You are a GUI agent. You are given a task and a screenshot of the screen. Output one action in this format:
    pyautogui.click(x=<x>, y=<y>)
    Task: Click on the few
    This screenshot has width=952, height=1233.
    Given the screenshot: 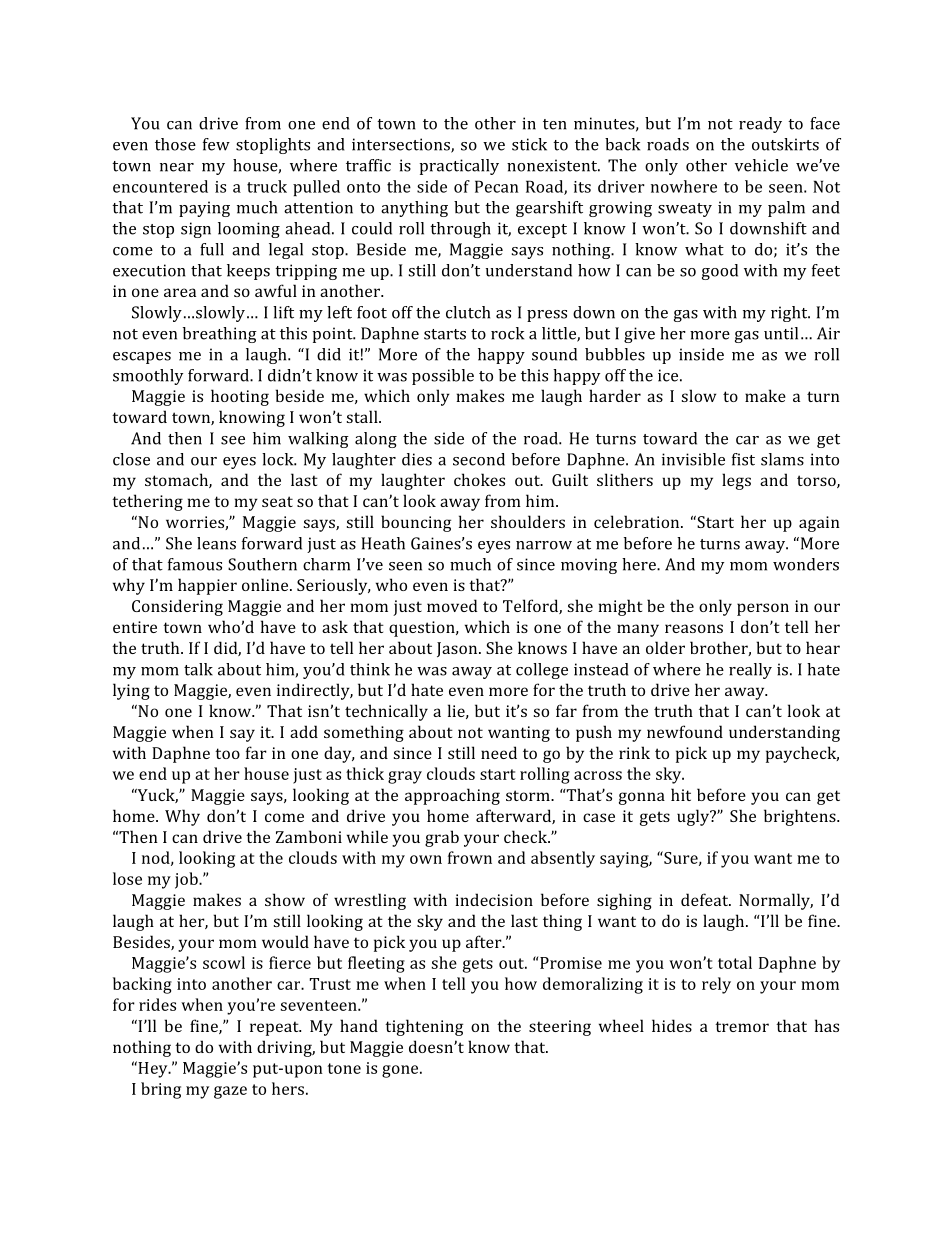 What is the action you would take?
    pyautogui.click(x=216, y=144)
